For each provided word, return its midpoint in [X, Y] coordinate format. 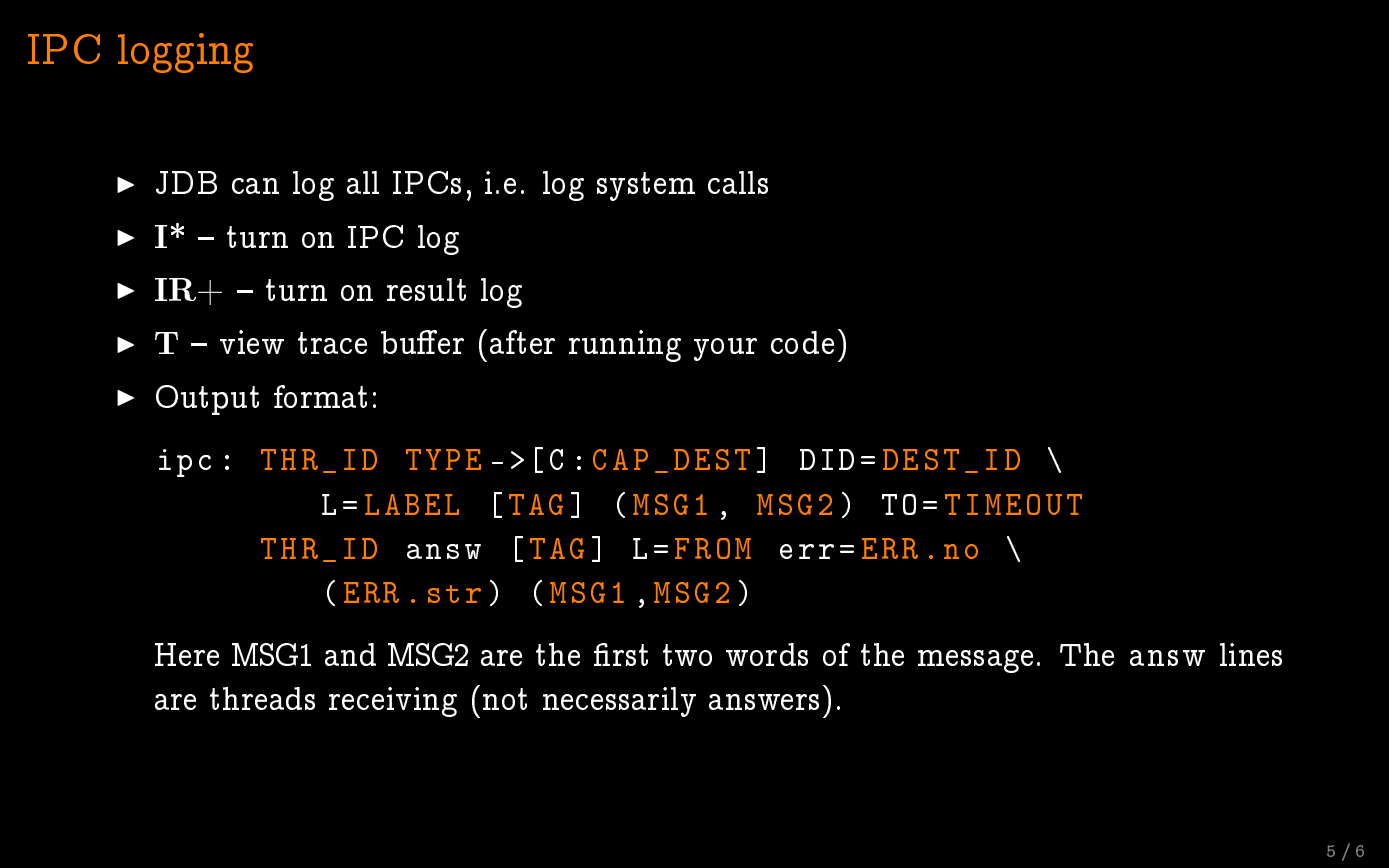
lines [1251, 654]
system [646, 186]
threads [262, 698]
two [687, 655]
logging [185, 53]
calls [738, 182]
